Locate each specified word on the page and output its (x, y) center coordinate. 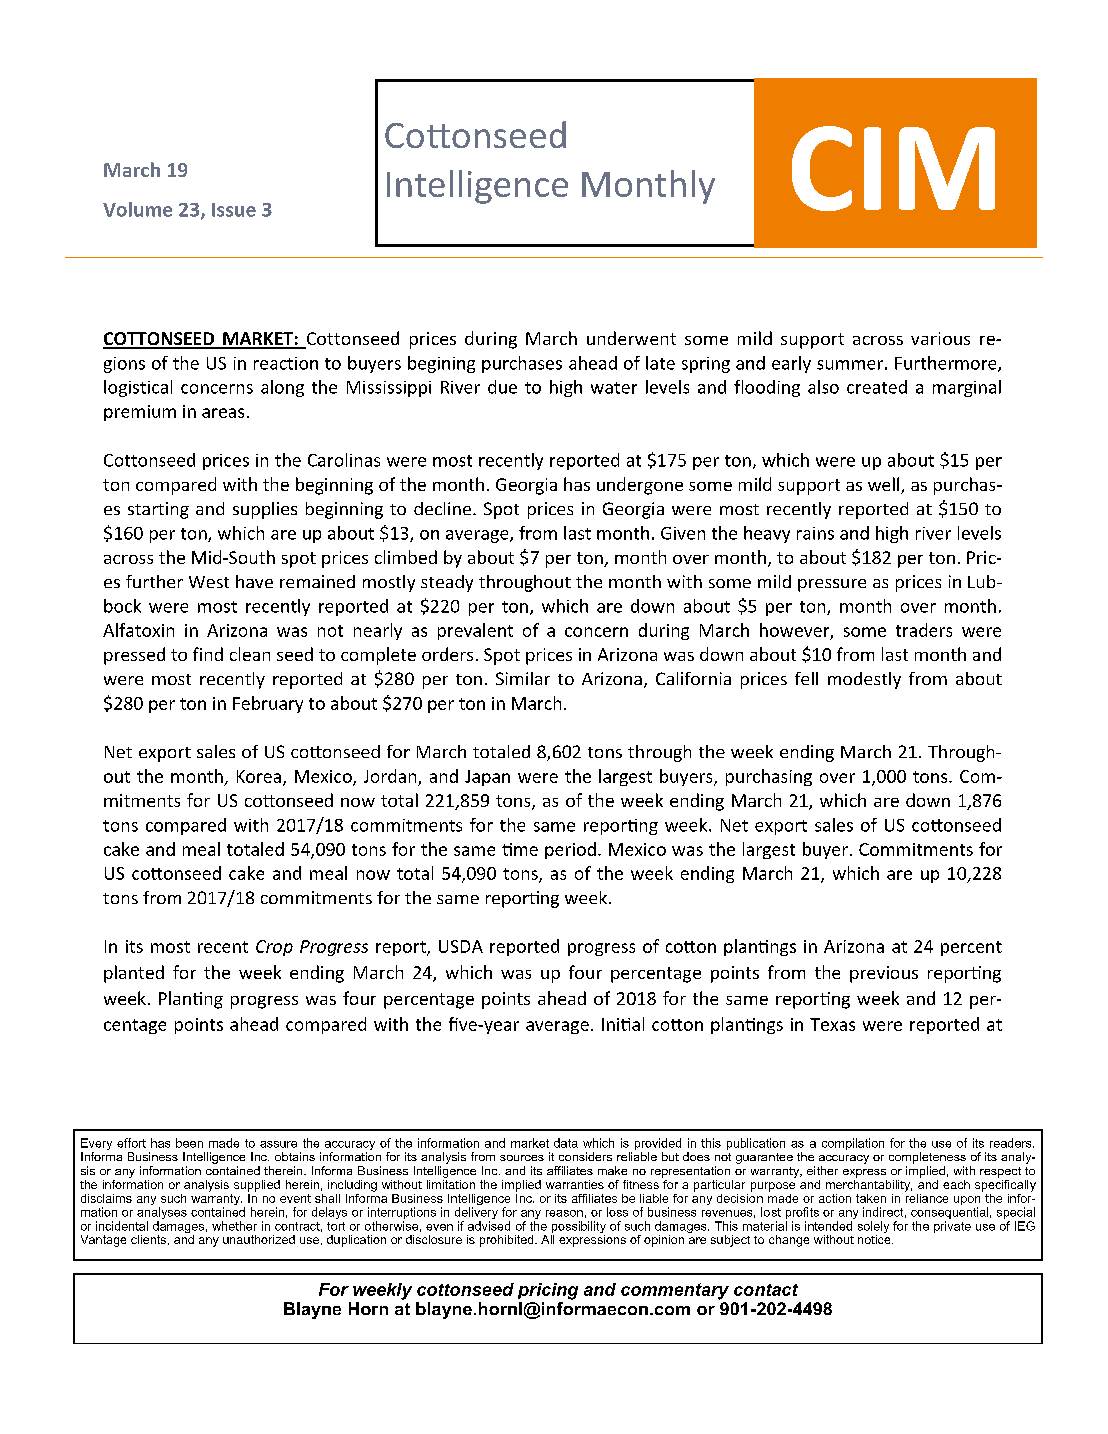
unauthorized (259, 1239)
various (940, 338)
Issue (234, 210)
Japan (487, 778)
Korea (259, 776)
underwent (631, 338)
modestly (864, 680)
